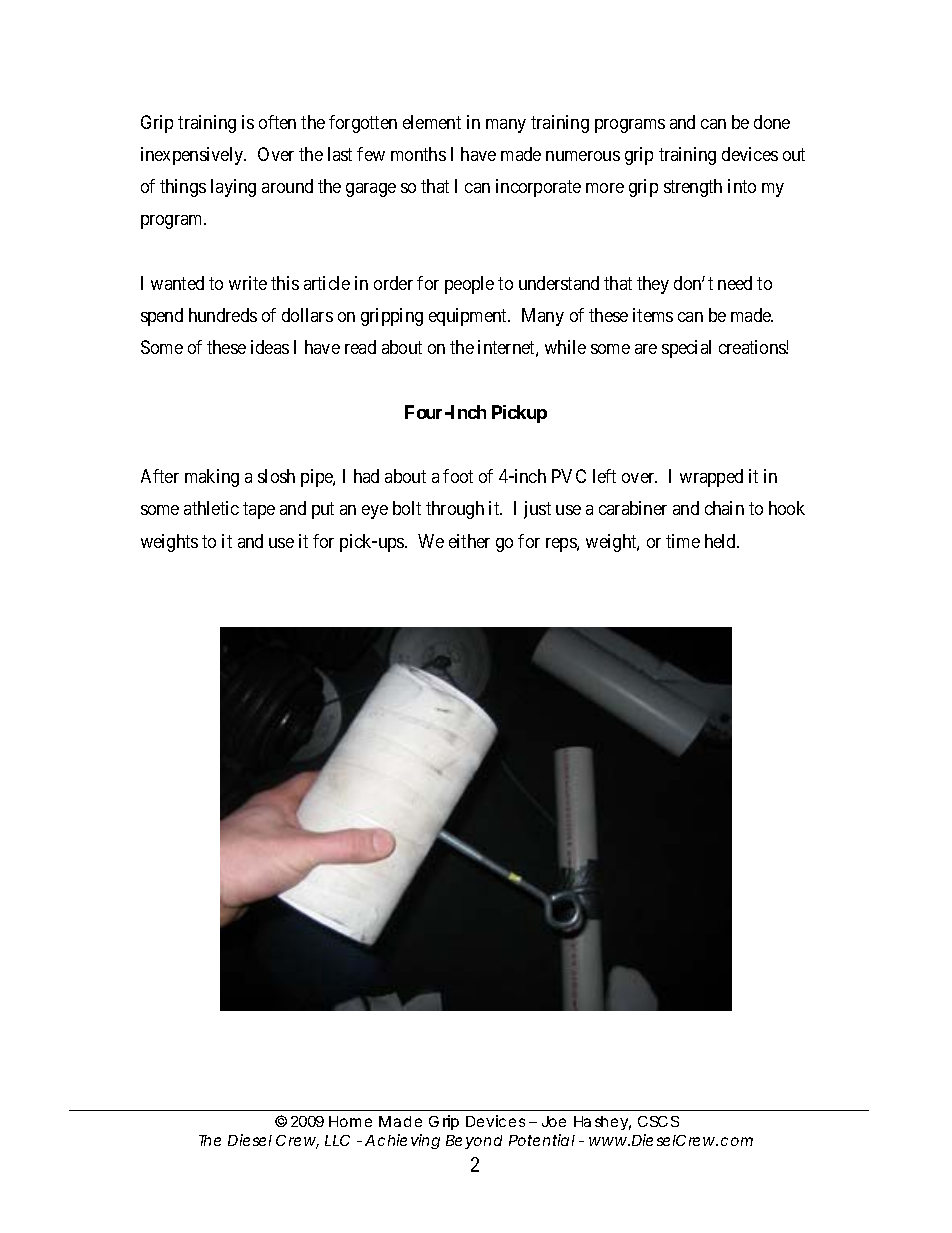  Describe the element at coordinates (418, 154) in the image. I see `months` at that location.
